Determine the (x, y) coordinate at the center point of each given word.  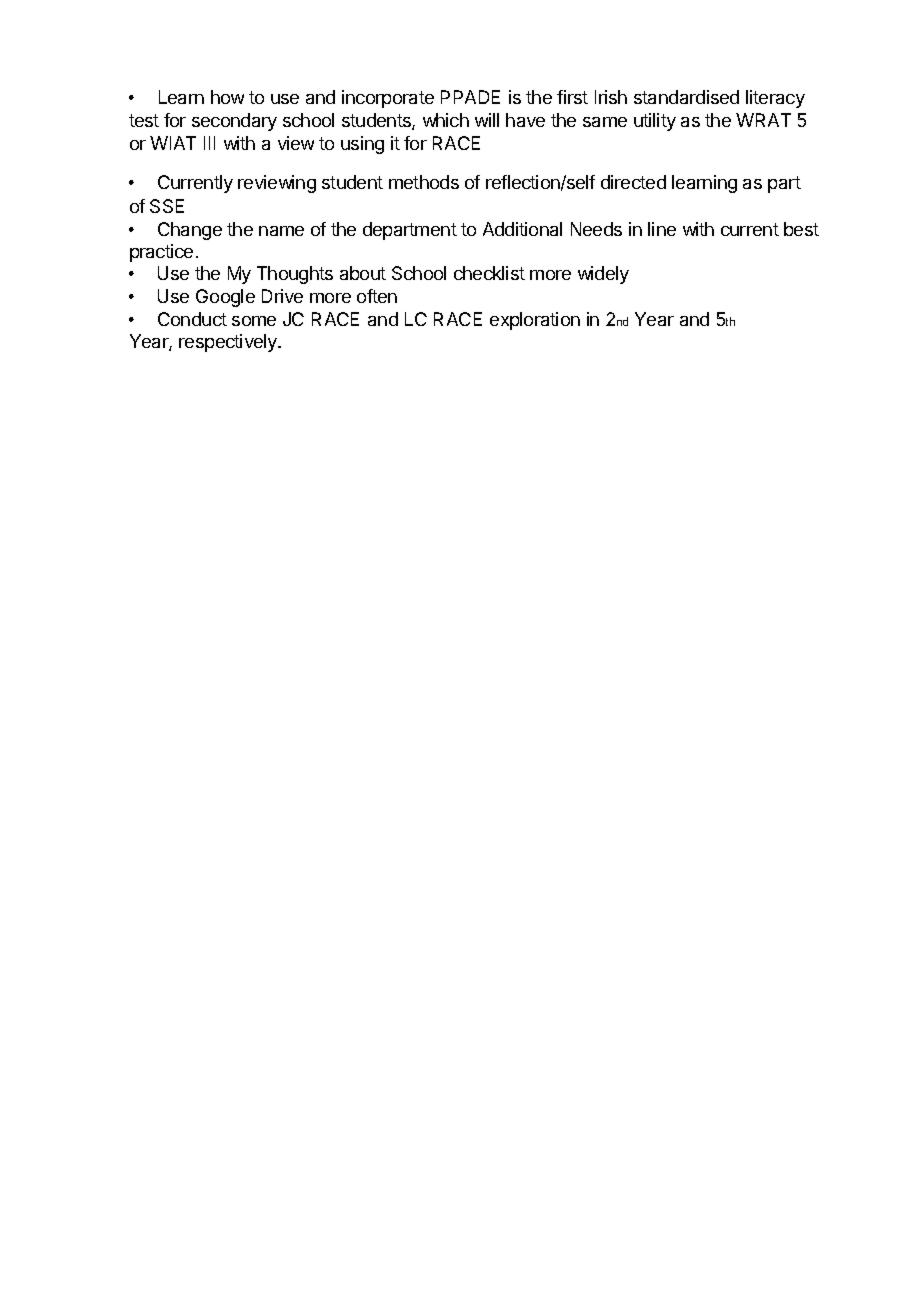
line (662, 229)
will (487, 120)
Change (190, 231)
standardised (686, 97)
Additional (522, 229)
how (227, 97)
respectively (229, 343)
